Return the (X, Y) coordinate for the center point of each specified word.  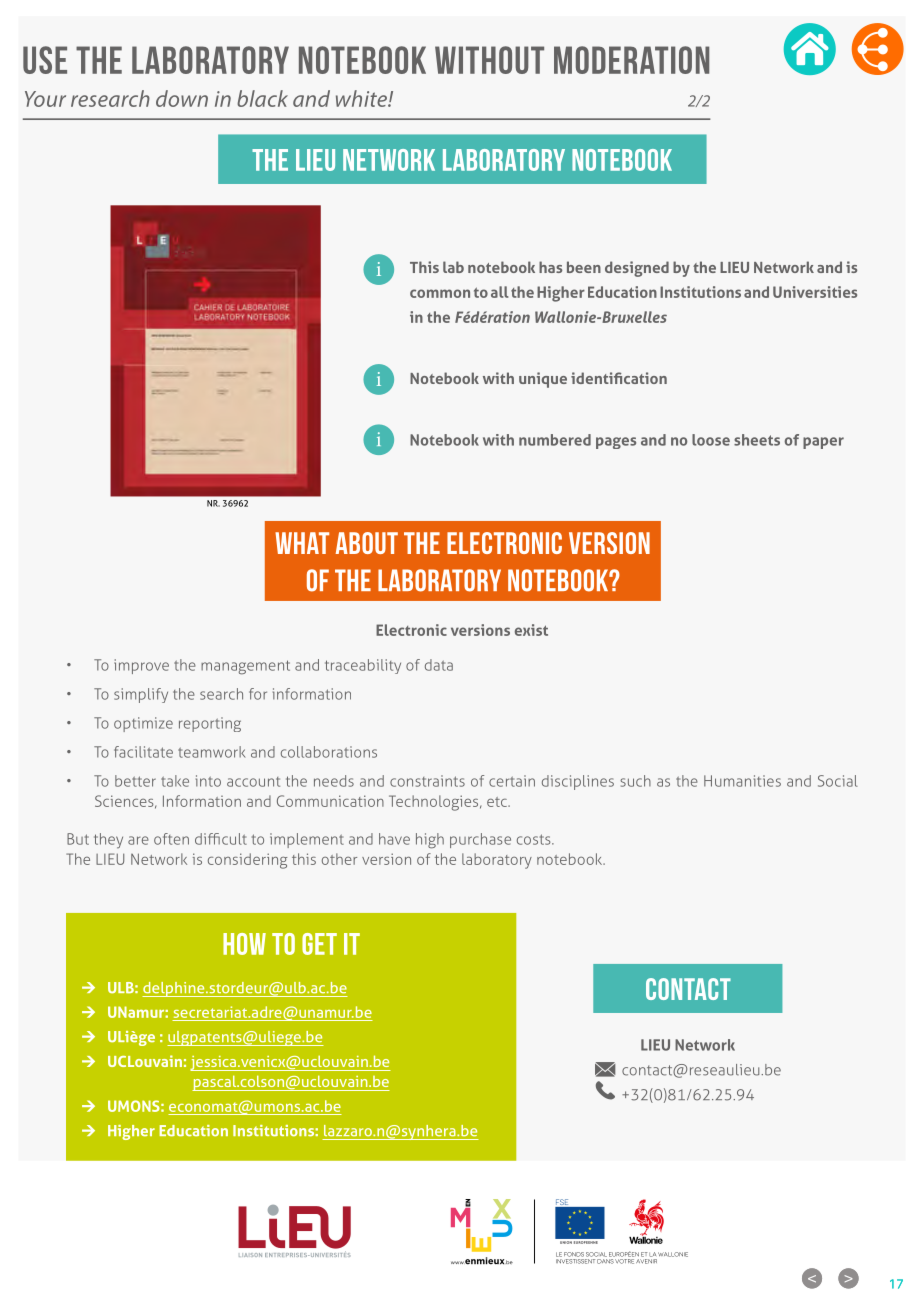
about (367, 543)
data (439, 665)
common (440, 293)
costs (535, 839)
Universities (815, 292)
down (182, 98)
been (584, 267)
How (244, 944)
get (319, 944)
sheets (757, 440)
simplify (141, 695)
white (362, 98)
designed (637, 269)
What (302, 543)
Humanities (742, 781)
